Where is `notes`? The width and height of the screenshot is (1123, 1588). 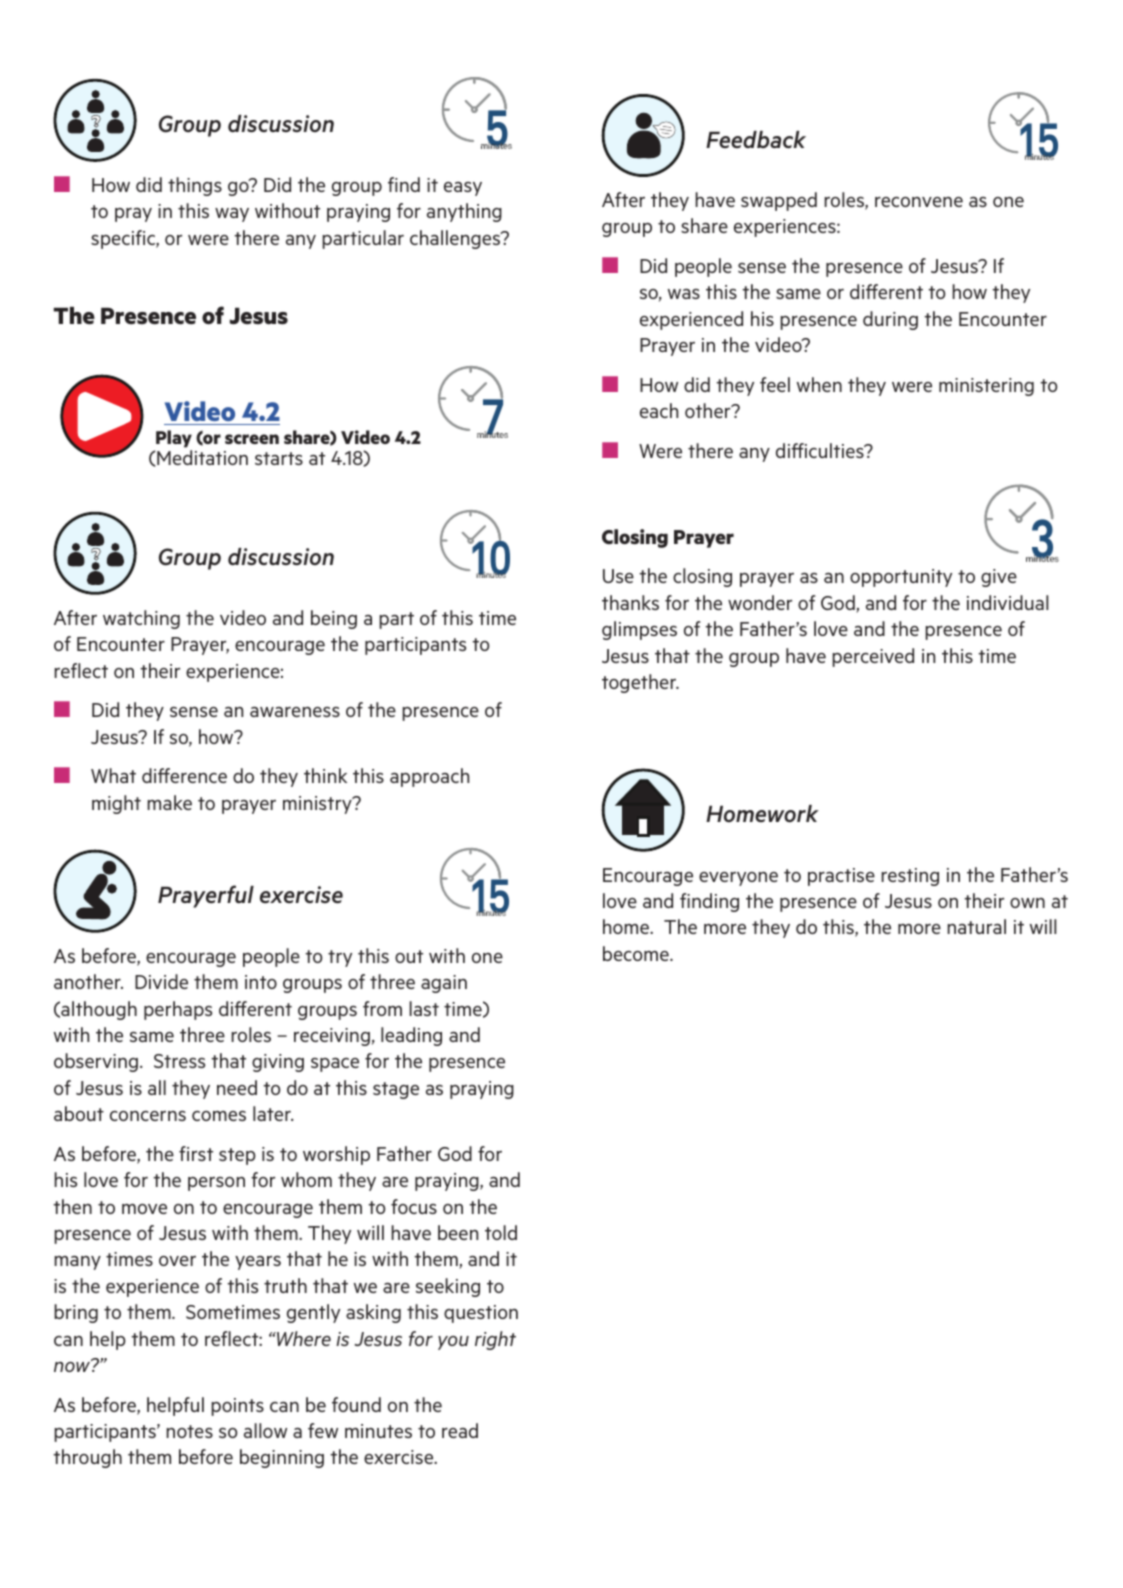
notes is located at coordinates (189, 1431).
